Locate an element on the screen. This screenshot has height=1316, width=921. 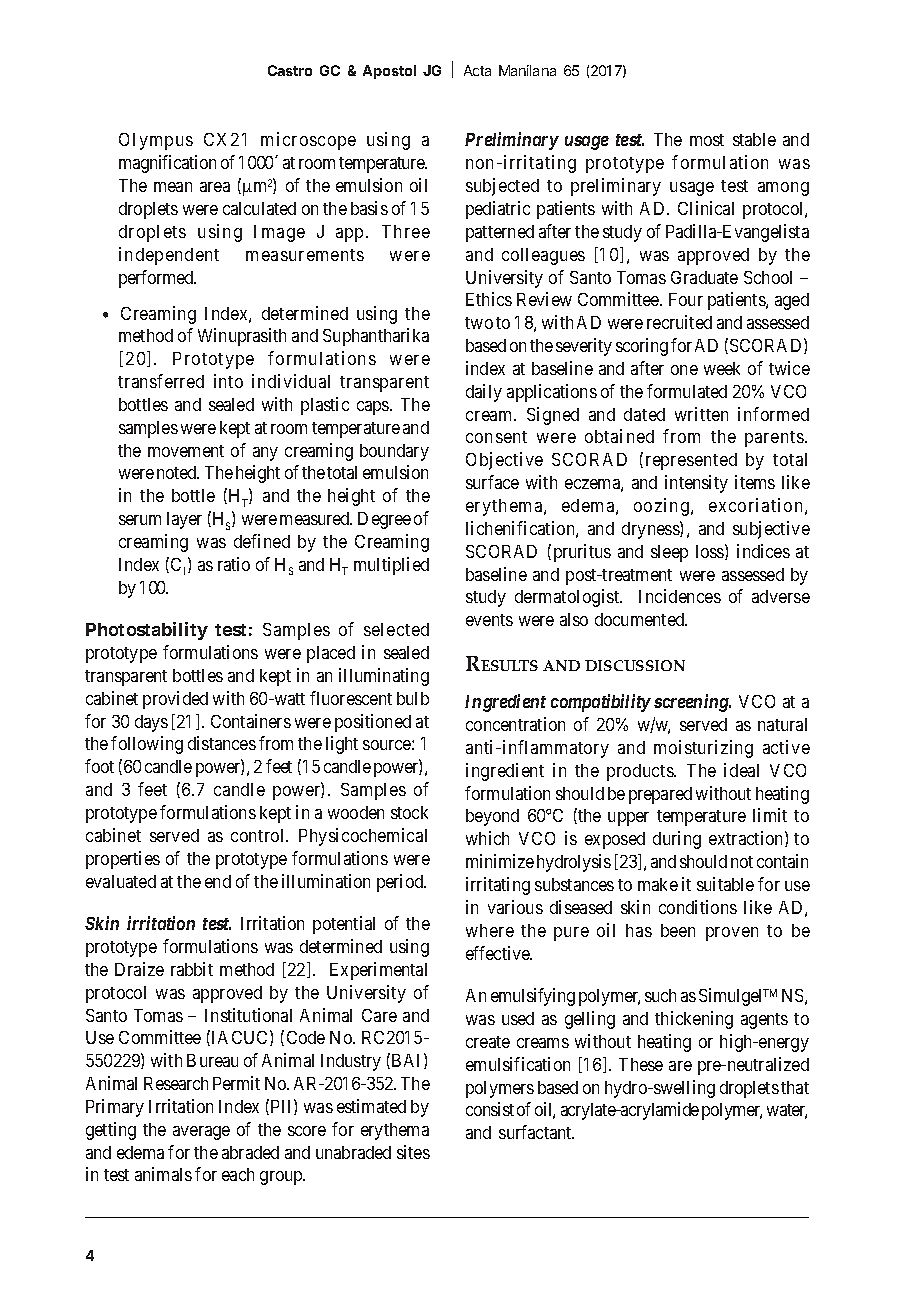
transferred is located at coordinates (161, 381).
